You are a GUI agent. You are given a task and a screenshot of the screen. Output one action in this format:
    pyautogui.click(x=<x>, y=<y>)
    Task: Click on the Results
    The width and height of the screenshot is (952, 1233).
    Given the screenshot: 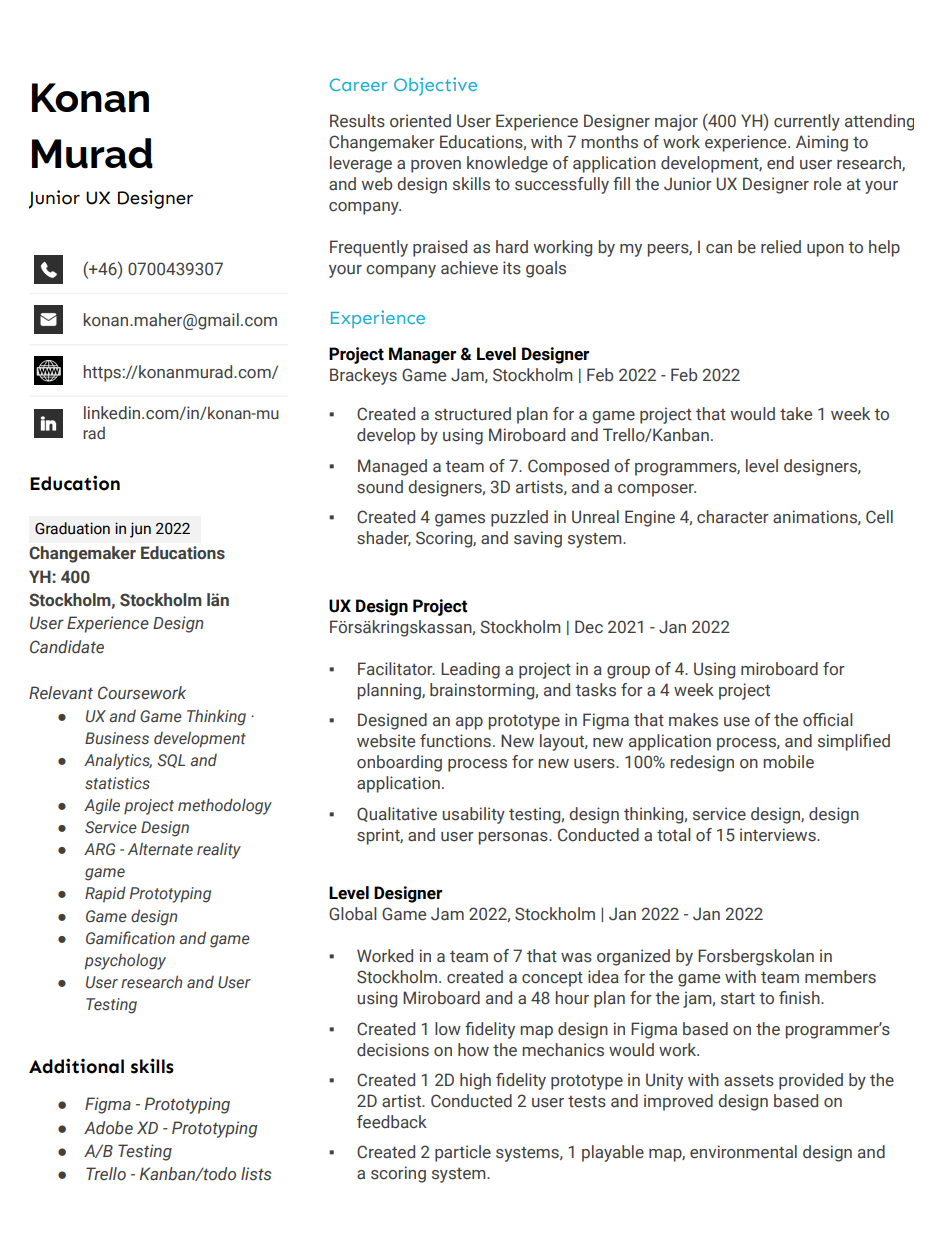 What is the action you would take?
    pyautogui.click(x=357, y=121)
